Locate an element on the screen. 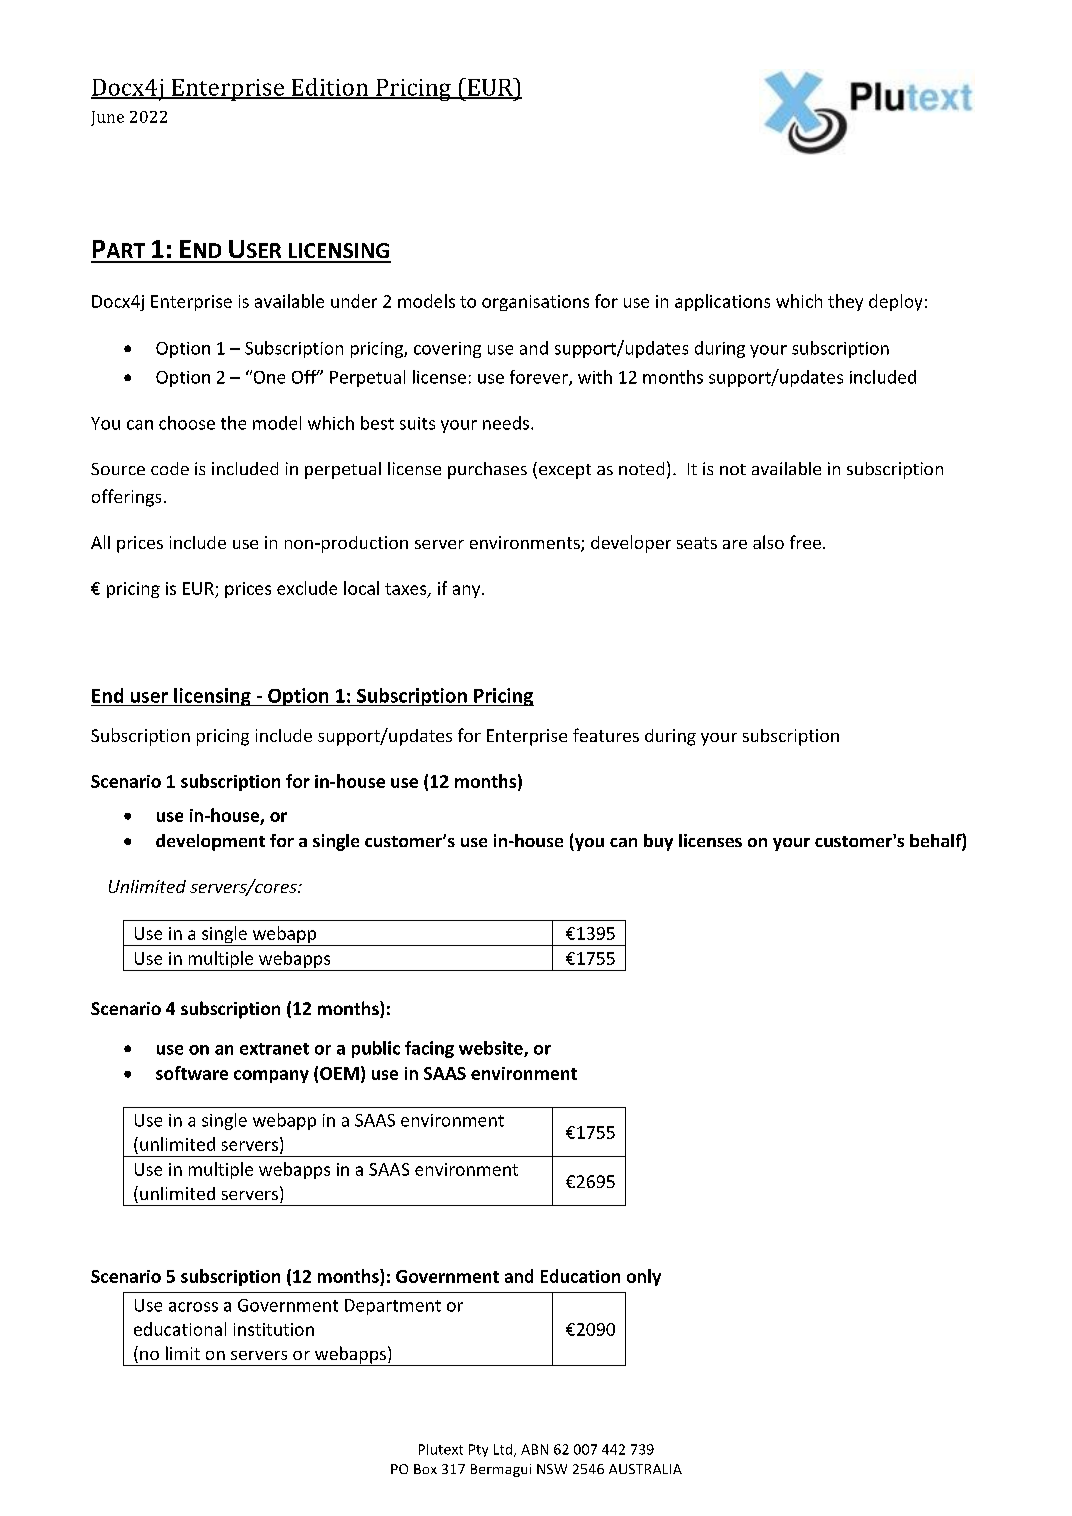 The image size is (1072, 1516). Edition is located at coordinates (330, 88).
